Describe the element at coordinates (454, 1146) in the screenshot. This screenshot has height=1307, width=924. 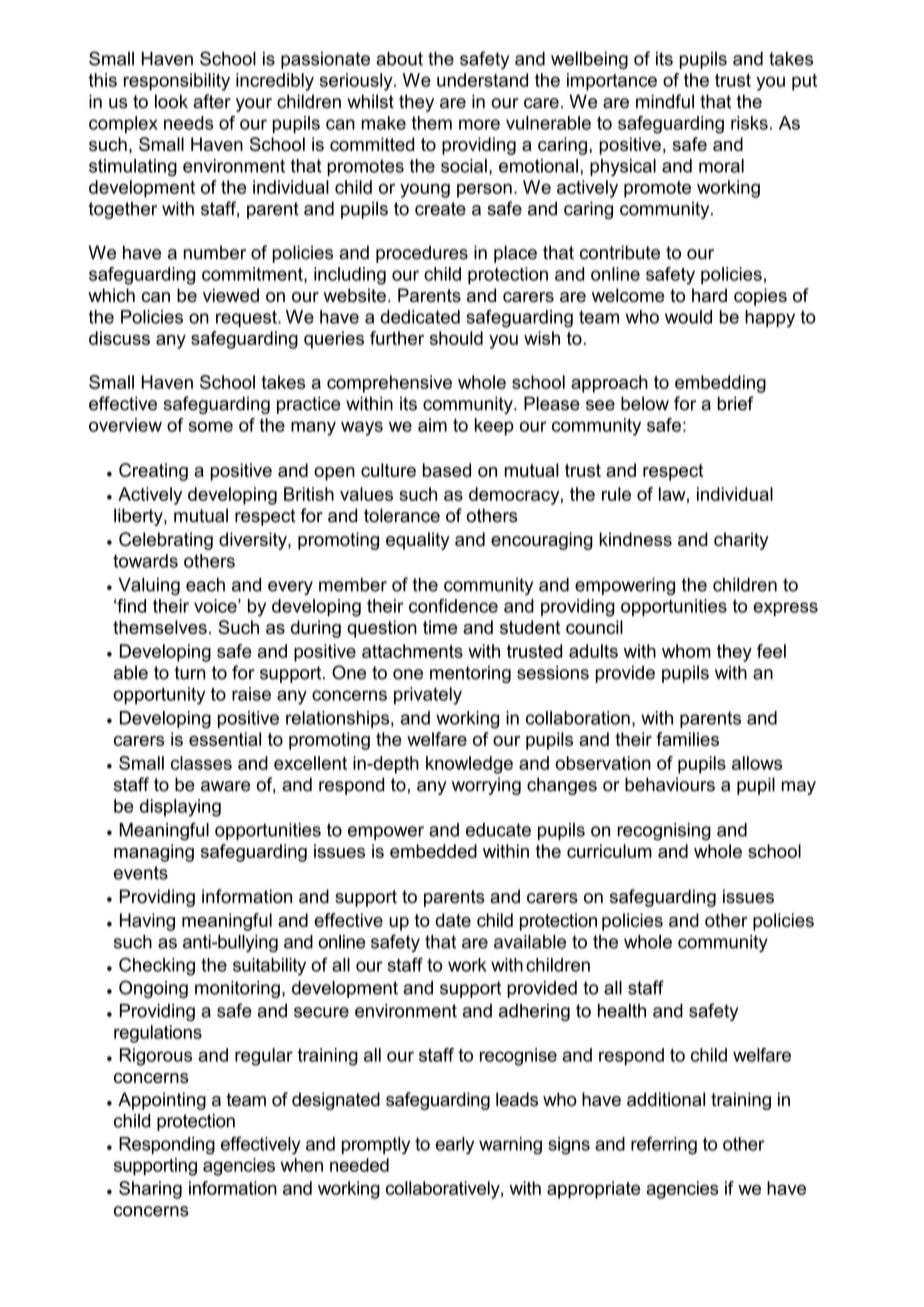
I see `early` at that location.
